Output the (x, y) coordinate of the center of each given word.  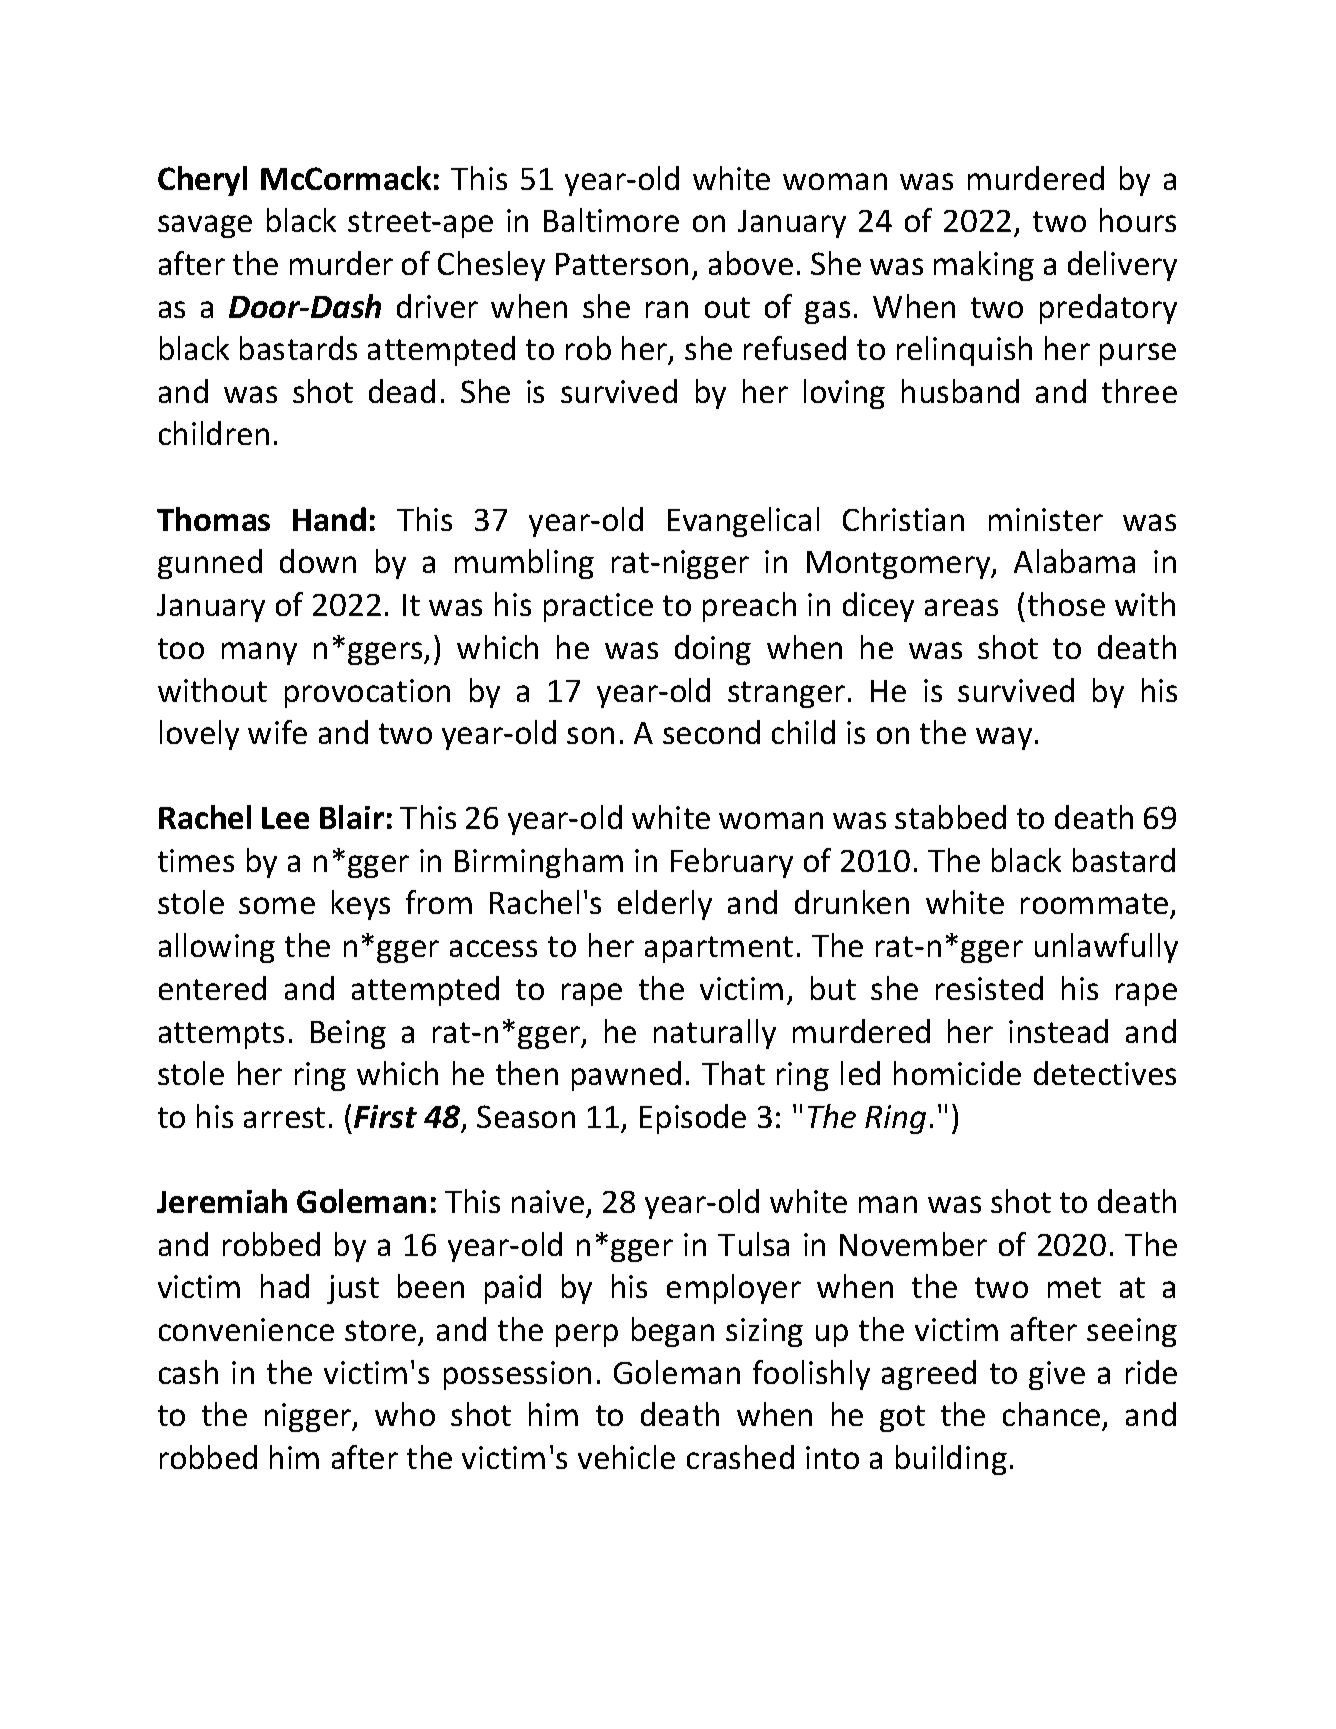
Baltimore (611, 220)
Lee (285, 818)
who (405, 1414)
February (732, 863)
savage (205, 226)
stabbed (950, 817)
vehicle (626, 1457)
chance (1051, 1414)
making (984, 266)
